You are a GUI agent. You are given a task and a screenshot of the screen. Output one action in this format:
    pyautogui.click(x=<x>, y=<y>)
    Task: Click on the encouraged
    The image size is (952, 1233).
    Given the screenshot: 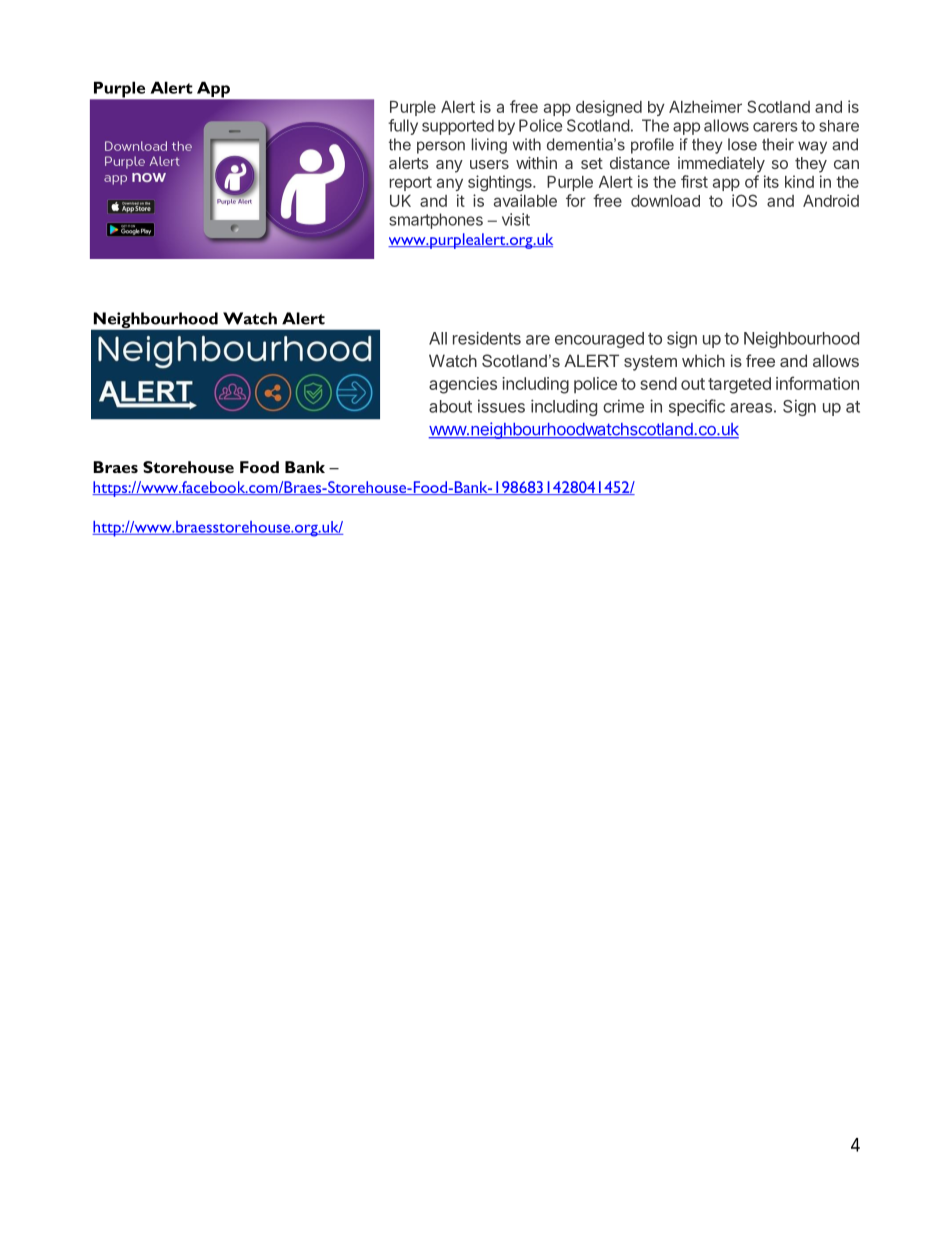 What is the action you would take?
    pyautogui.click(x=599, y=340)
